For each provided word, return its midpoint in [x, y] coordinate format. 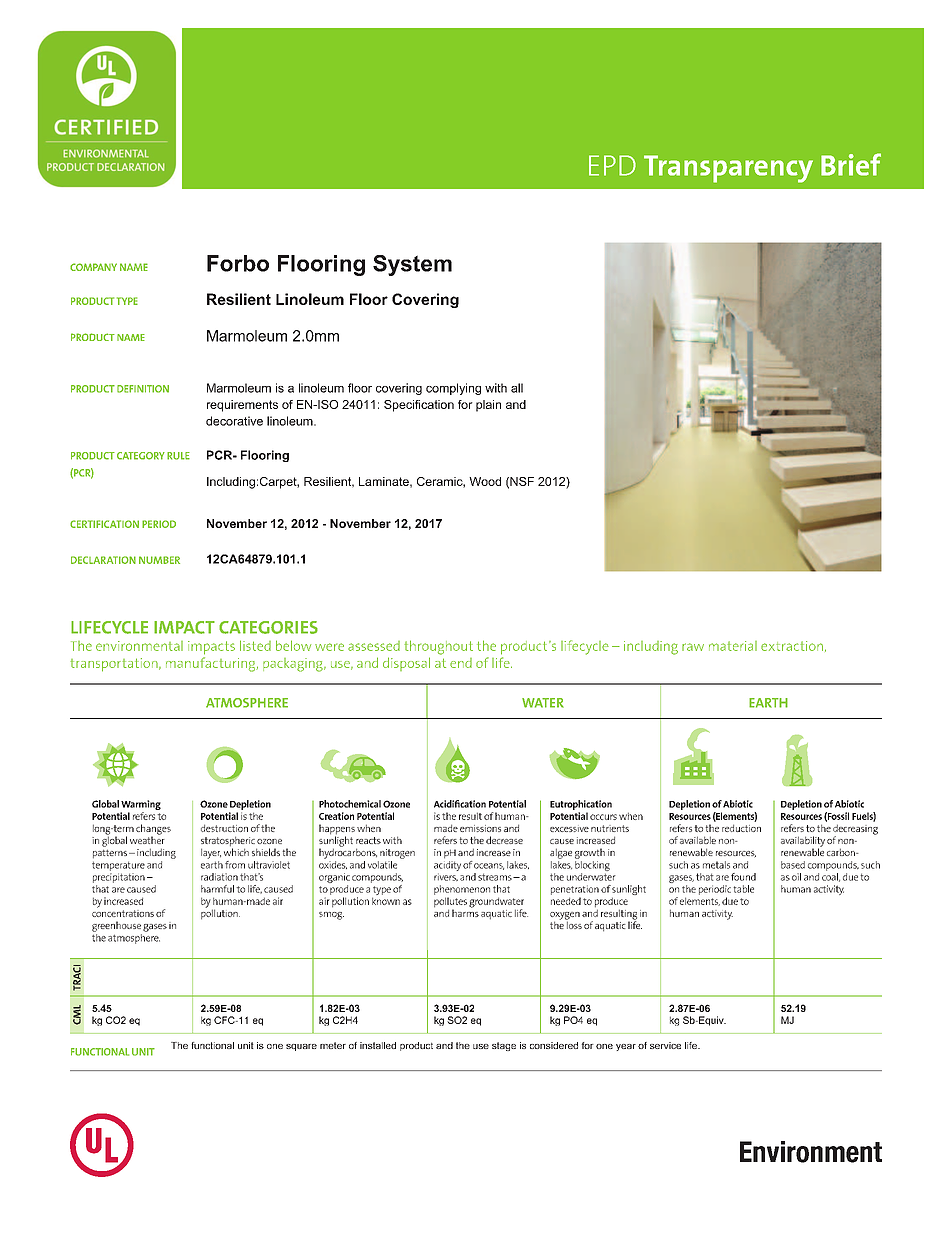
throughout [438, 647]
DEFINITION [143, 389]
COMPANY [93, 267]
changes [153, 830]
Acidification [460, 804]
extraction [792, 646]
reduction [741, 828]
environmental [139, 646]
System [412, 265]
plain [488, 406]
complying [453, 389]
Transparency [728, 169]
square [301, 1047]
